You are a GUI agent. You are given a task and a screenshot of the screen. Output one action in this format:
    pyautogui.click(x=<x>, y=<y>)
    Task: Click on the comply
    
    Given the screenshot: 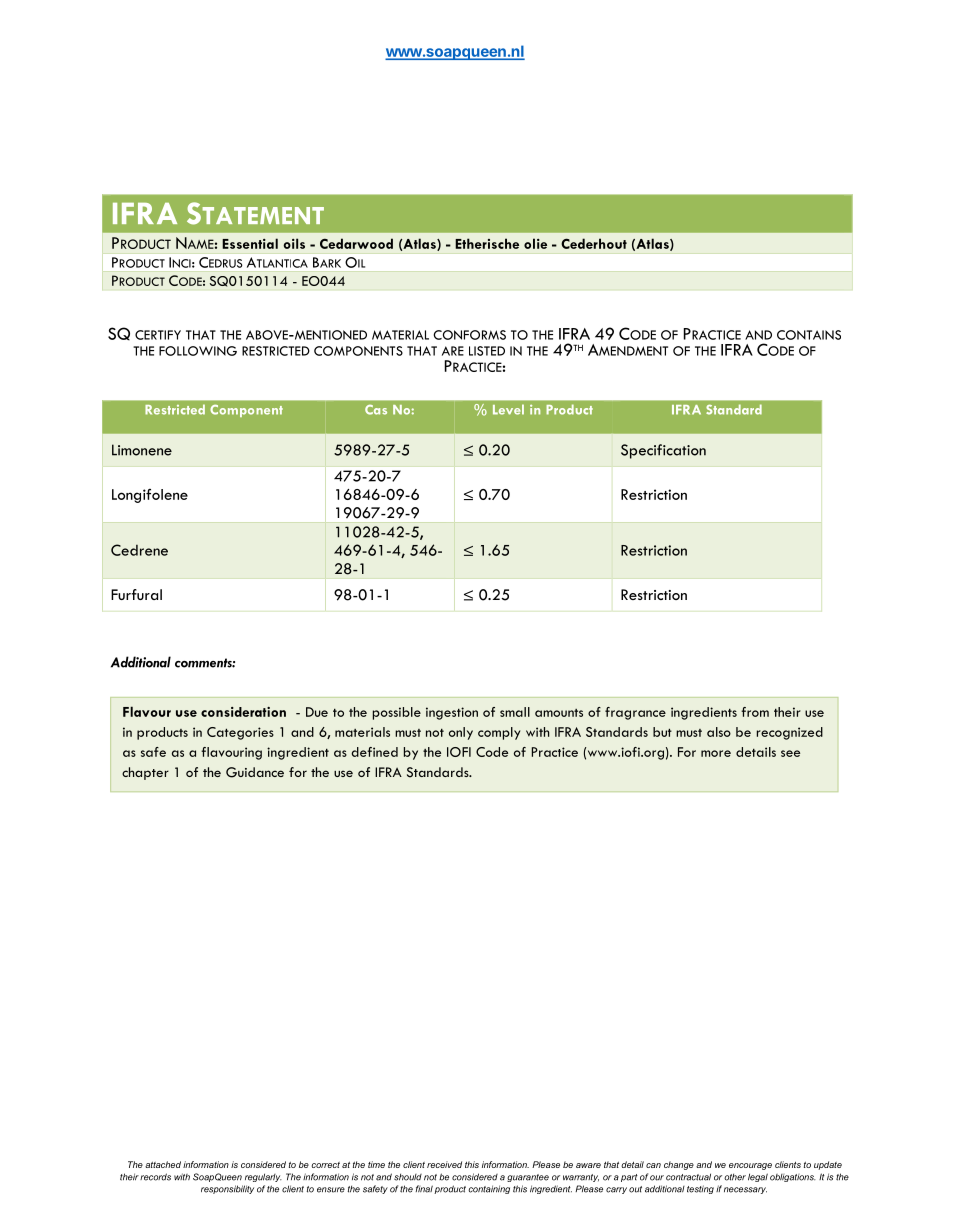 What is the action you would take?
    pyautogui.click(x=499, y=733)
